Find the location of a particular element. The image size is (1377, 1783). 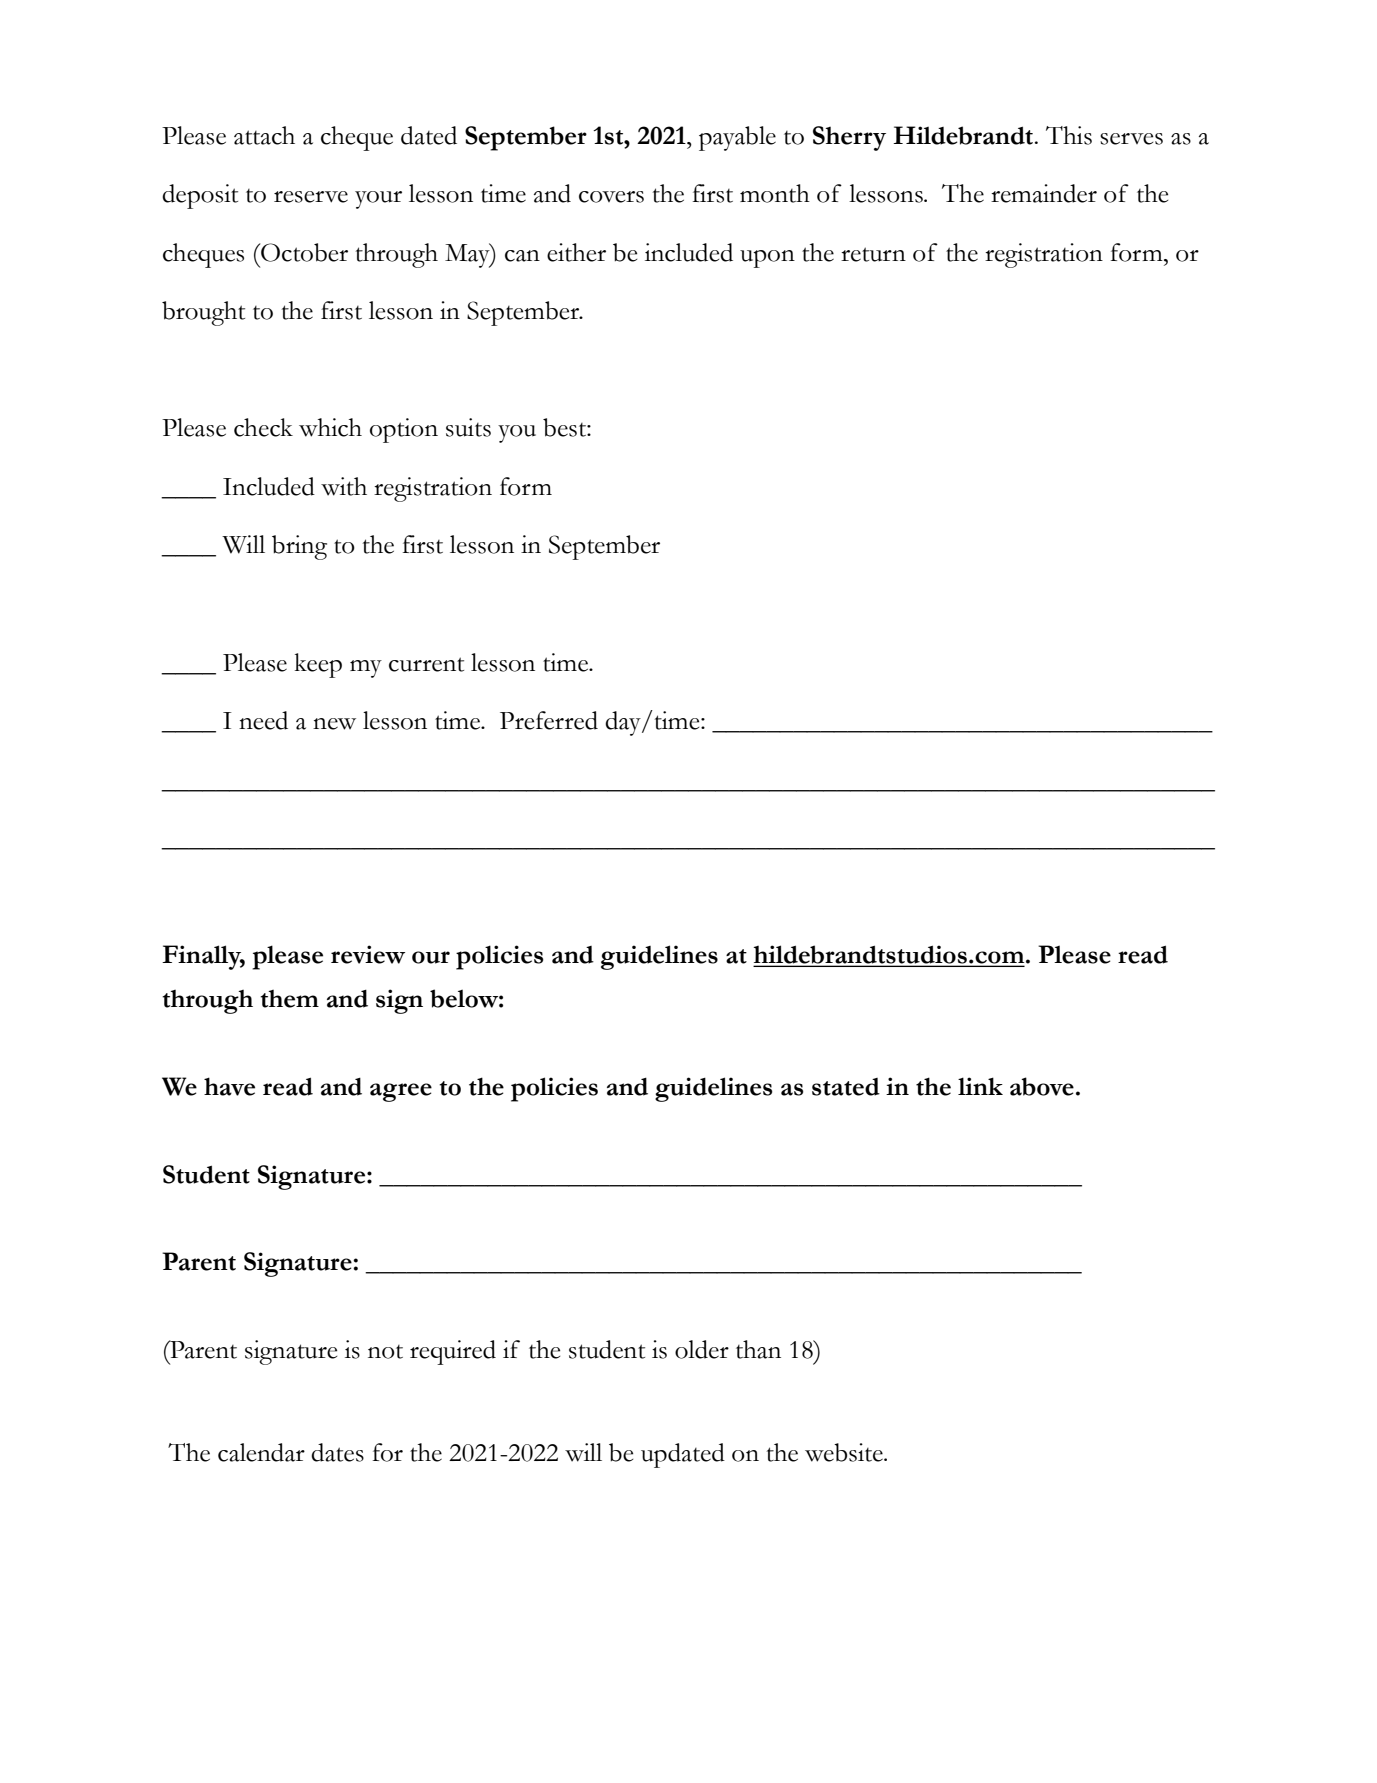

reserve is located at coordinates (311, 197).
